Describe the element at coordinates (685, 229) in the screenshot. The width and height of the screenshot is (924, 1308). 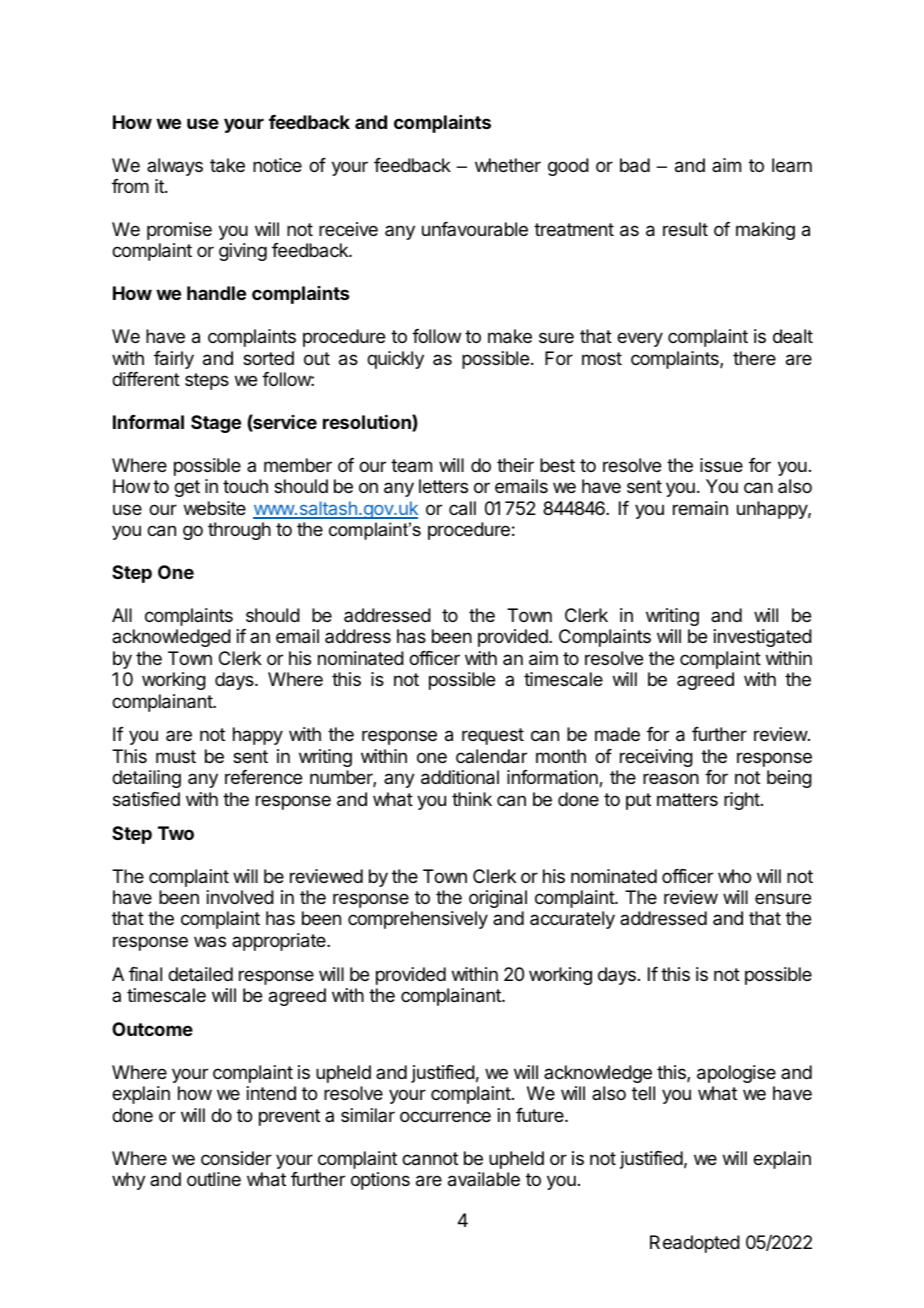
I see `result` at that location.
